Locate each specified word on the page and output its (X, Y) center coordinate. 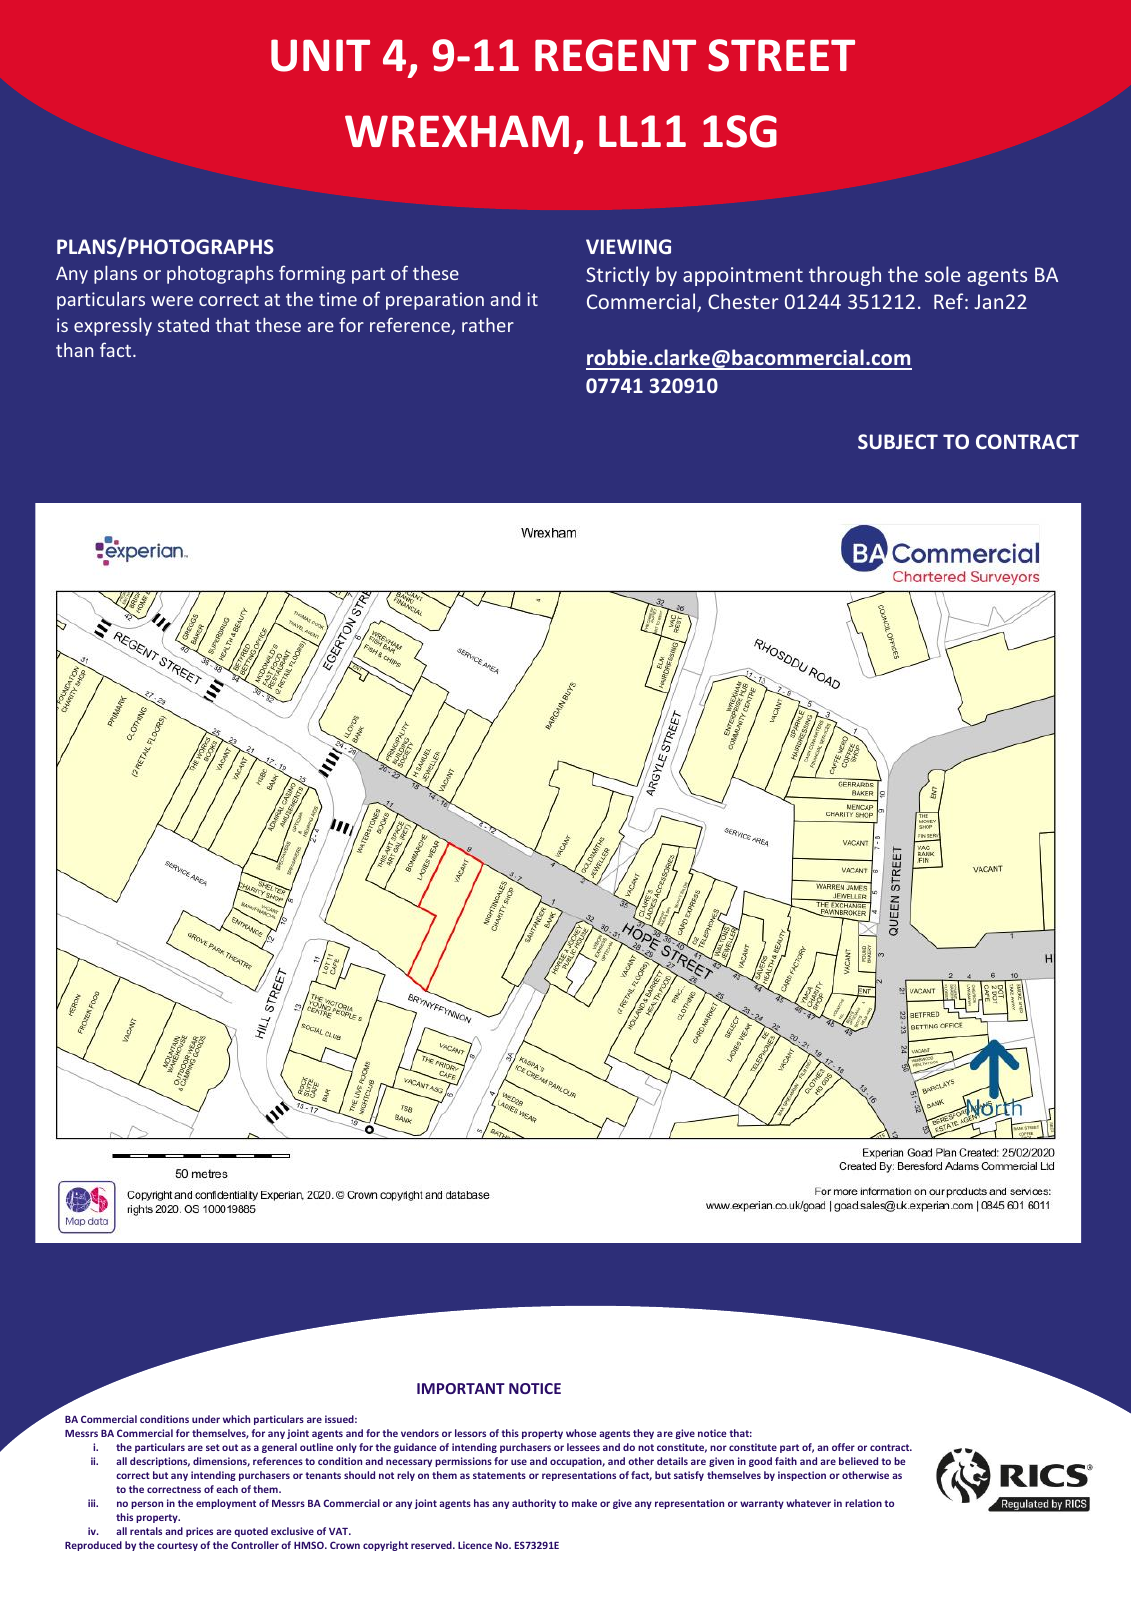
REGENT (615, 55)
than (74, 350)
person (147, 1505)
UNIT (320, 55)
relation (863, 1503)
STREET (781, 55)
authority (534, 1504)
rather (488, 325)
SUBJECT (898, 441)
